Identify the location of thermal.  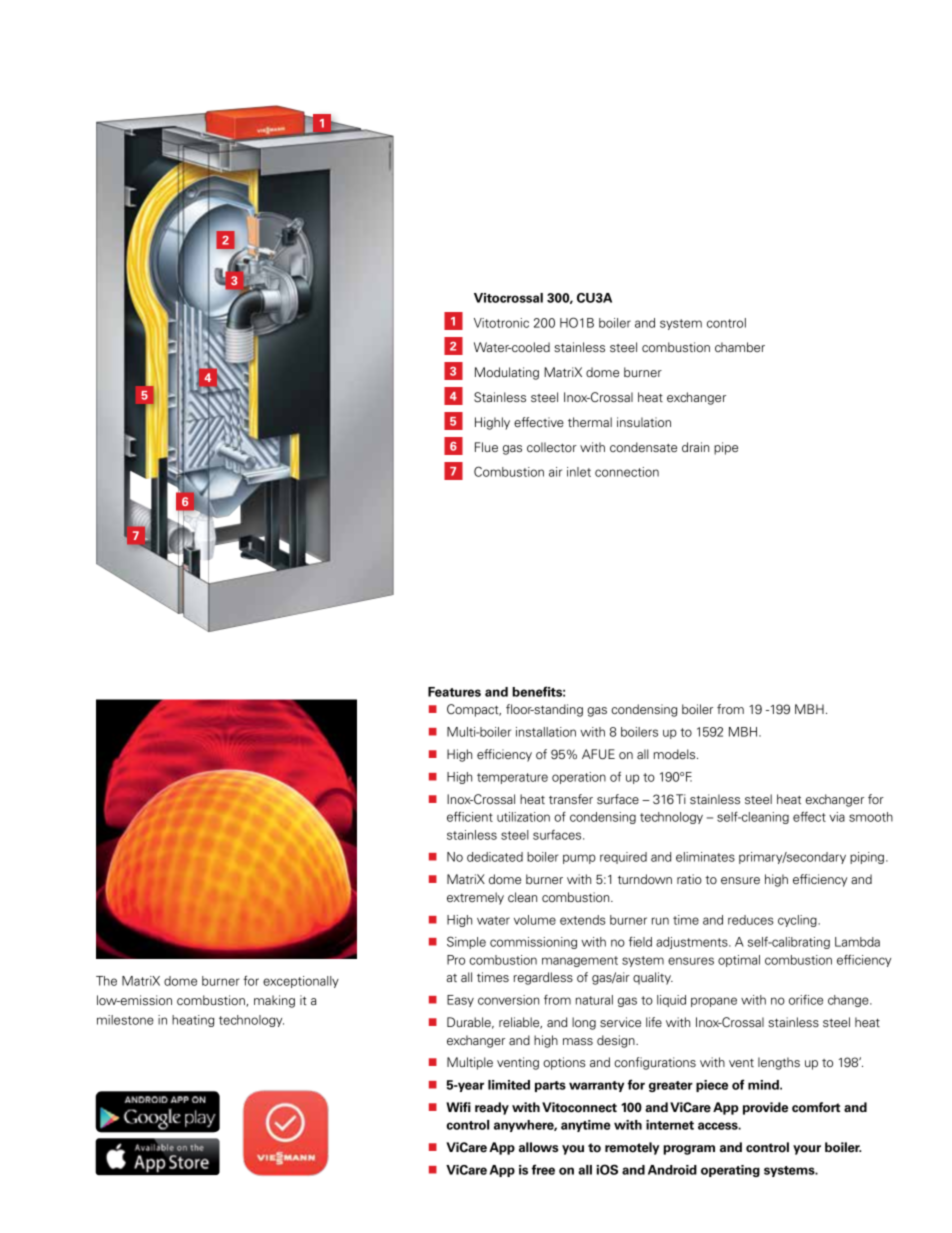
(590, 422).
